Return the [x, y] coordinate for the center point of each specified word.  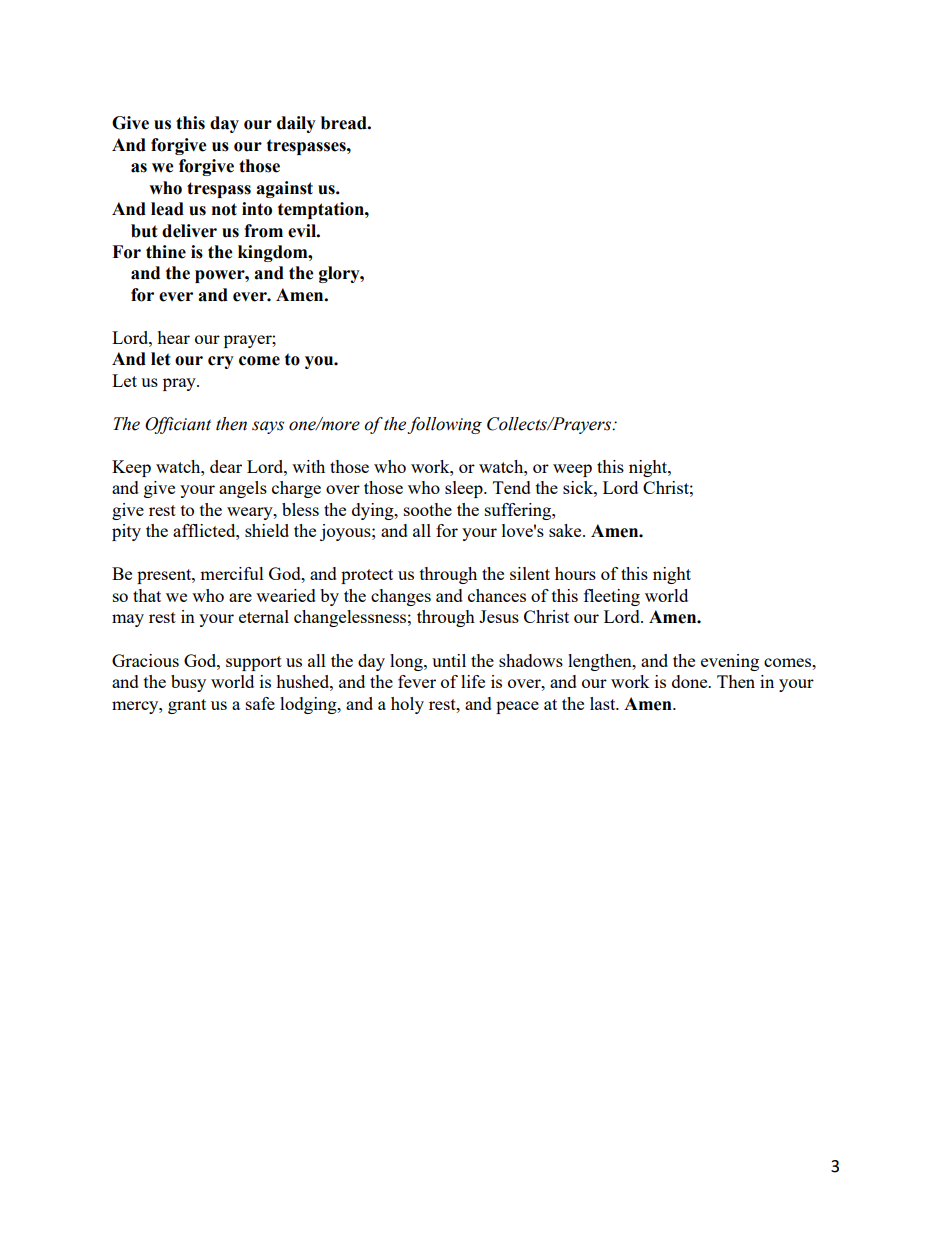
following [444, 425]
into [257, 209]
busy [188, 683]
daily [296, 124]
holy [407, 705]
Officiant [178, 425]
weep [572, 470]
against [284, 189]
